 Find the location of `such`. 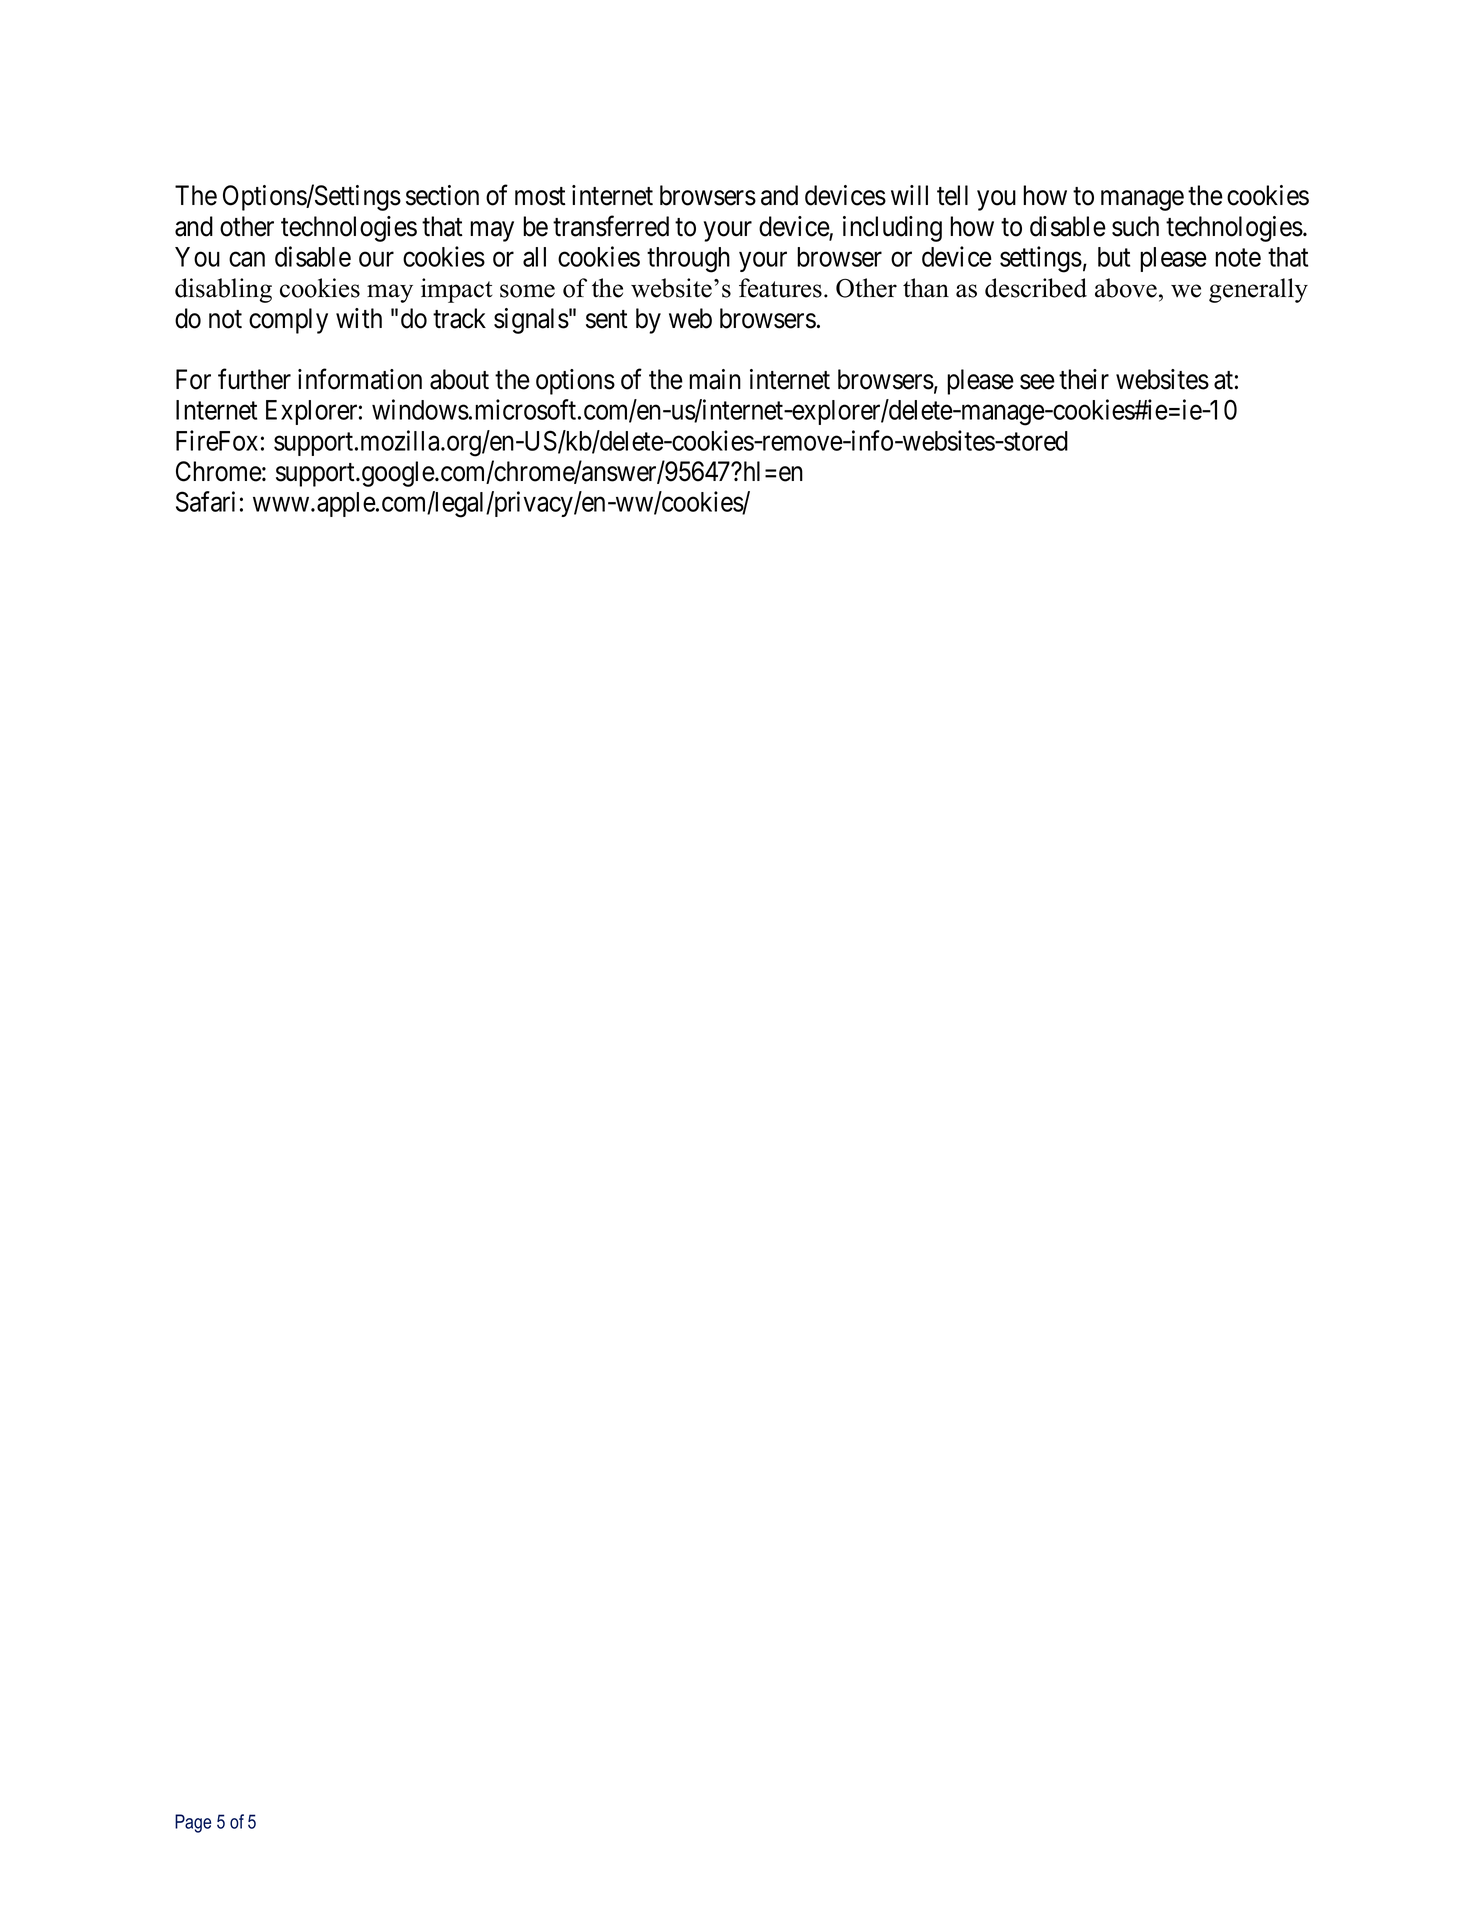

such is located at coordinates (1135, 226).
